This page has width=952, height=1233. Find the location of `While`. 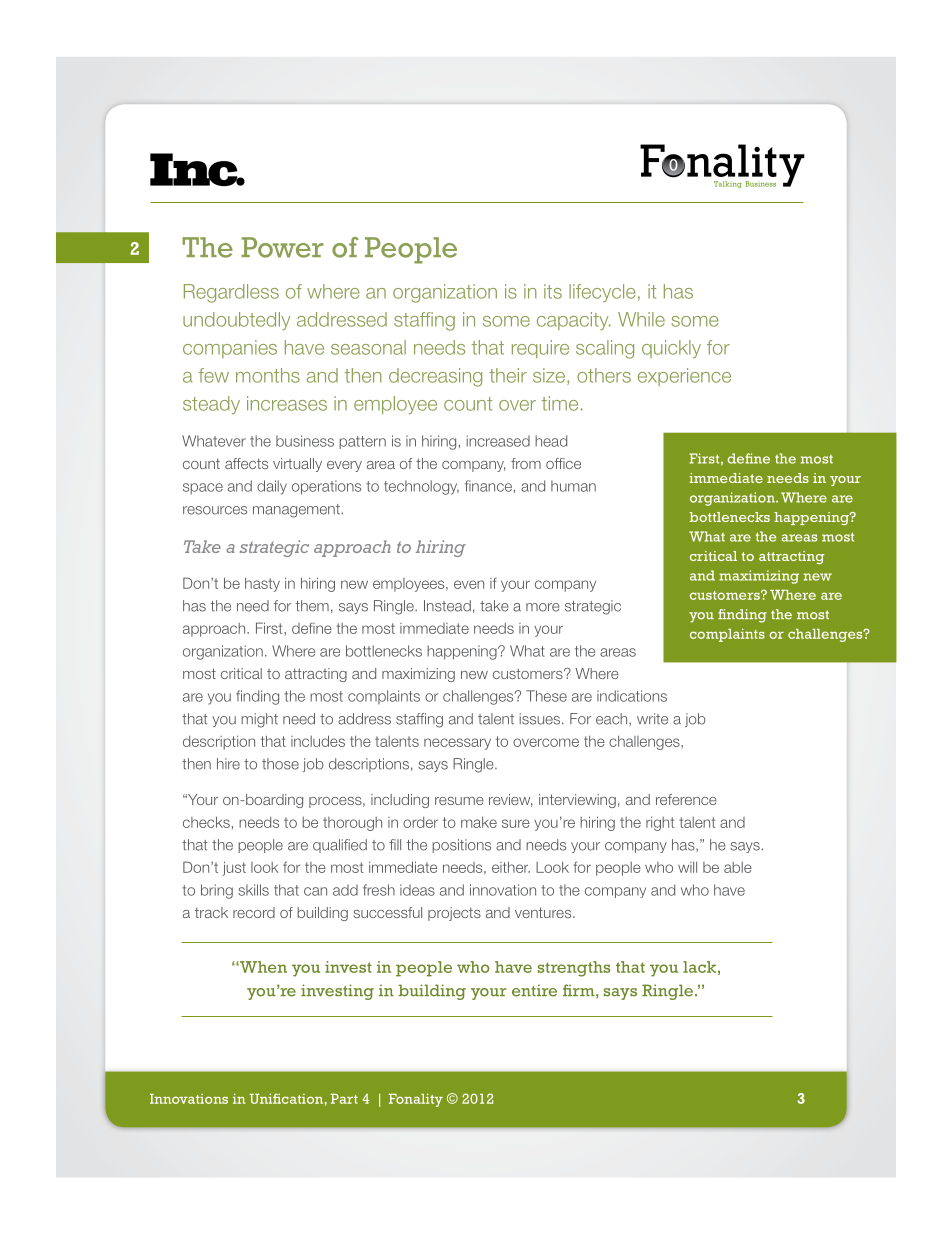

While is located at coordinates (641, 319).
